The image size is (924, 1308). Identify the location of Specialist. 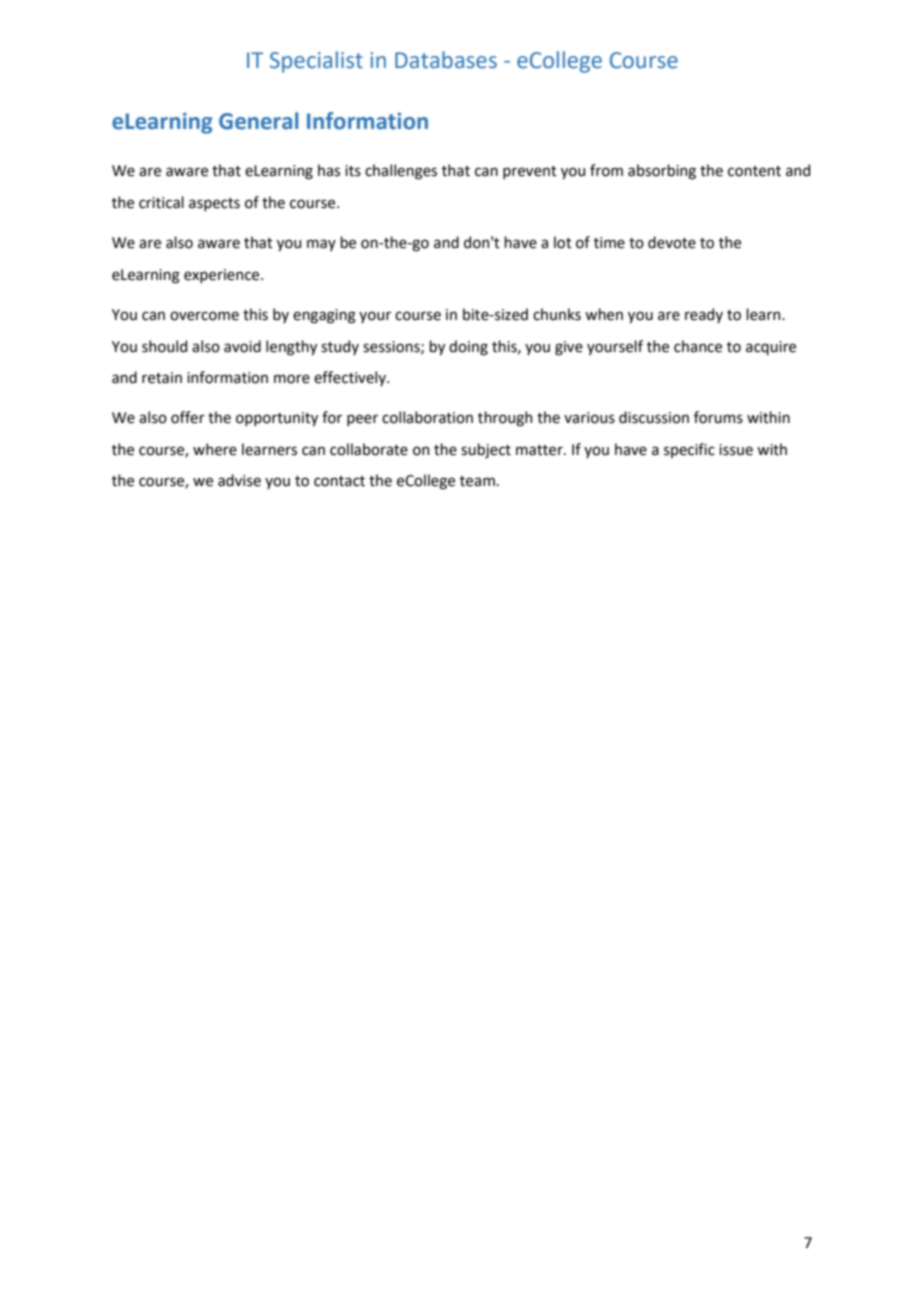
(316, 62).
